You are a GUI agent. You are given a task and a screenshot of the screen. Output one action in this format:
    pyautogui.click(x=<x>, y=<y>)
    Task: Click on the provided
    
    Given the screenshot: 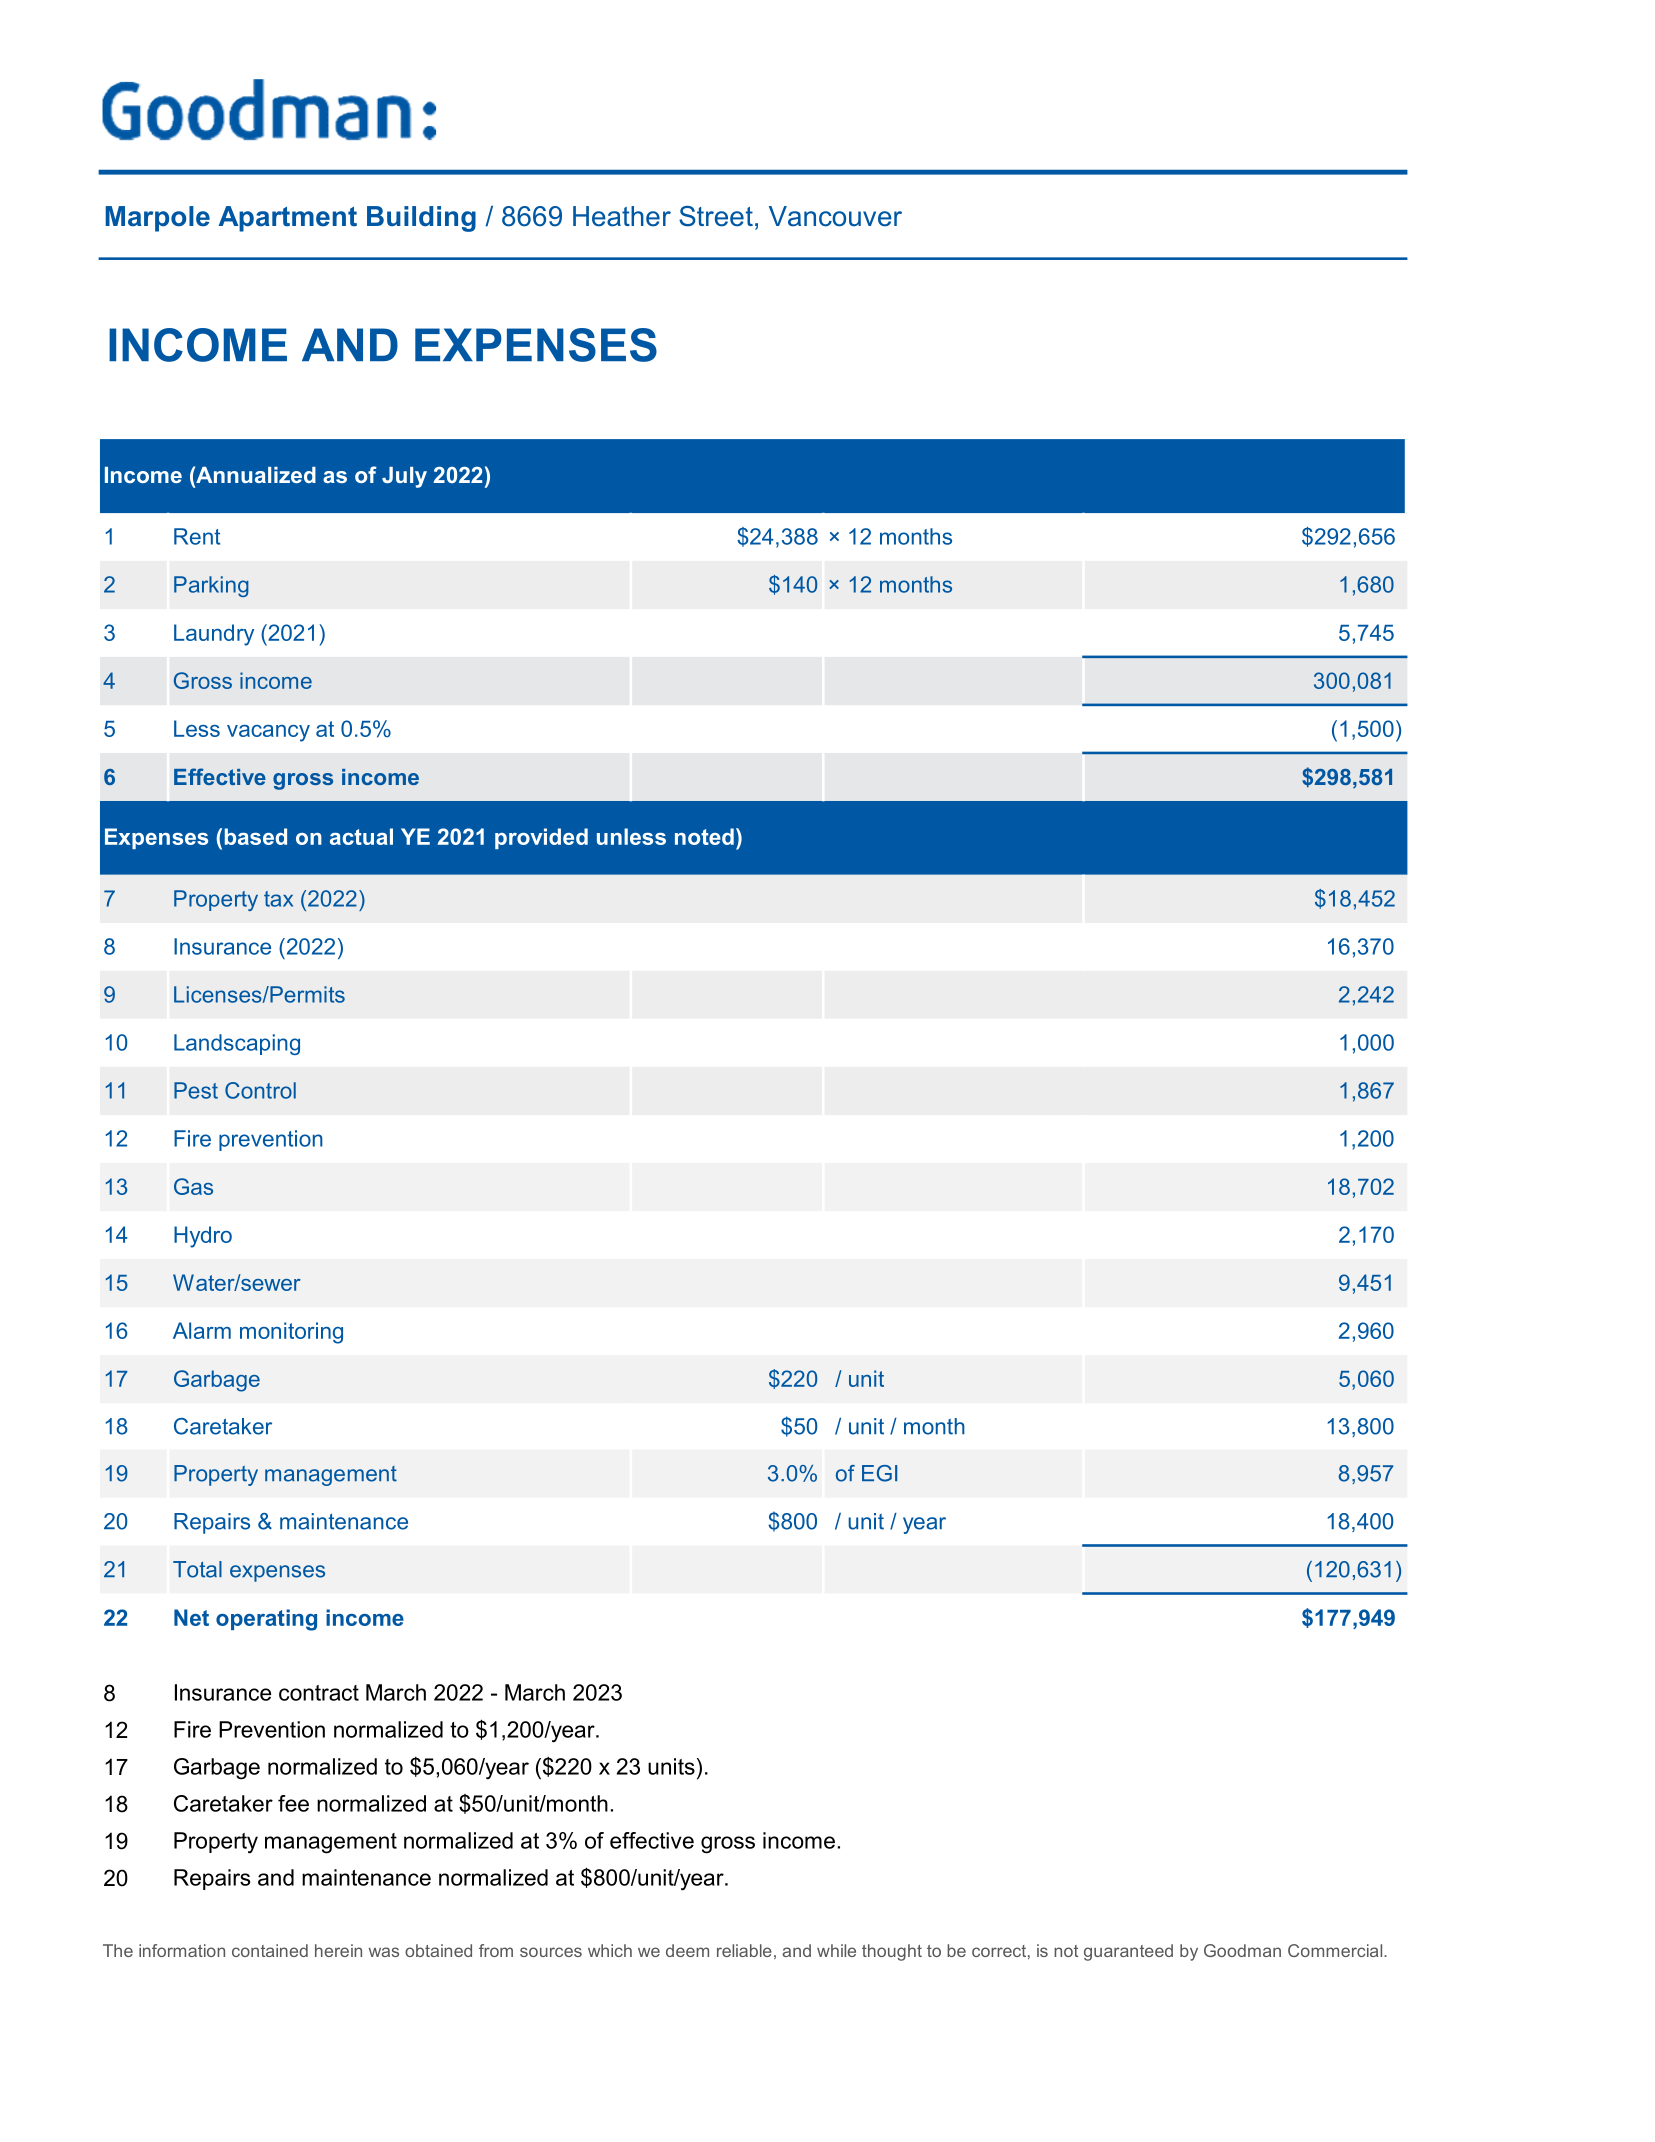 What is the action you would take?
    pyautogui.click(x=541, y=838)
